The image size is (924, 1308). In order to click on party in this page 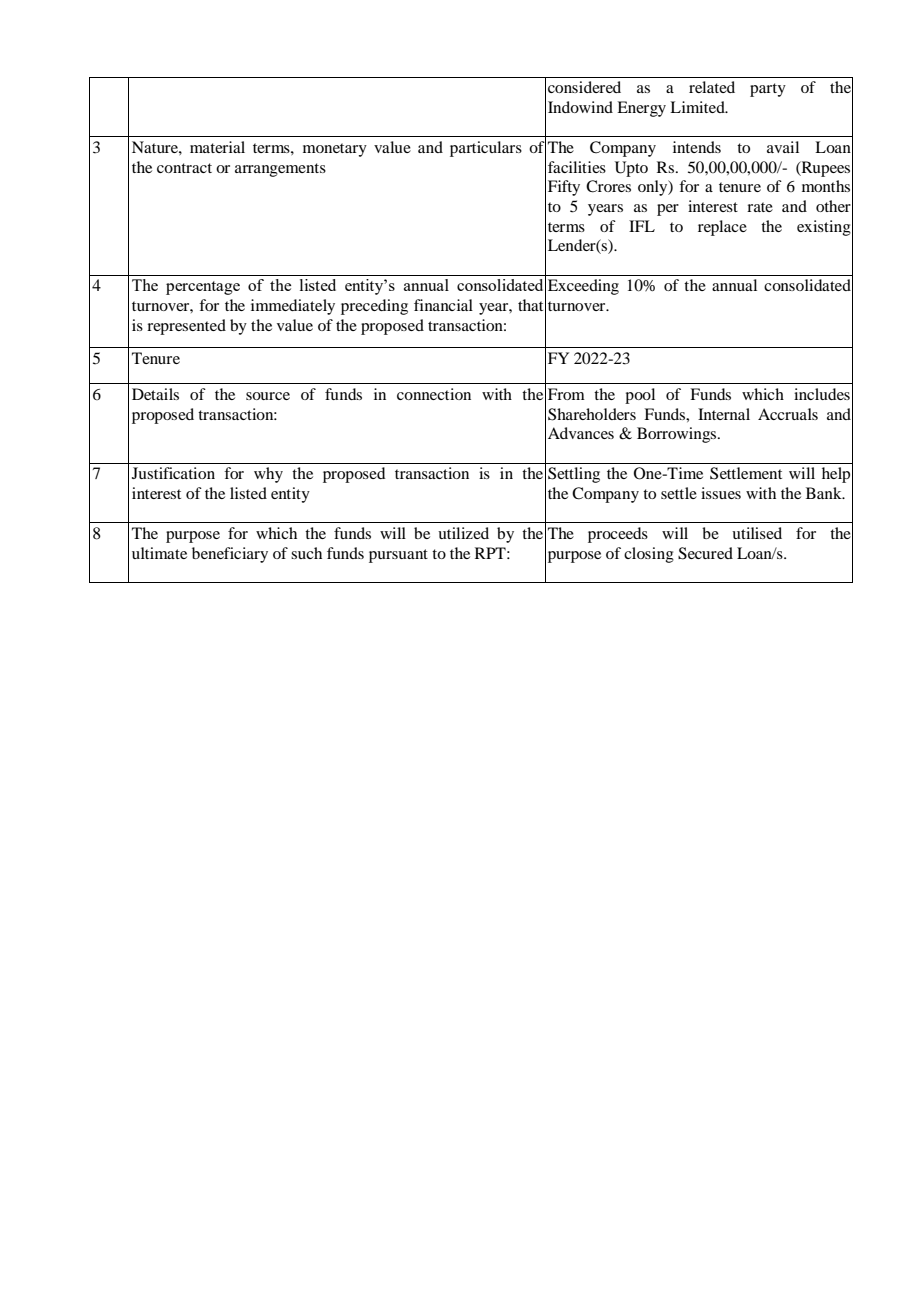, I will do `click(768, 90)`.
